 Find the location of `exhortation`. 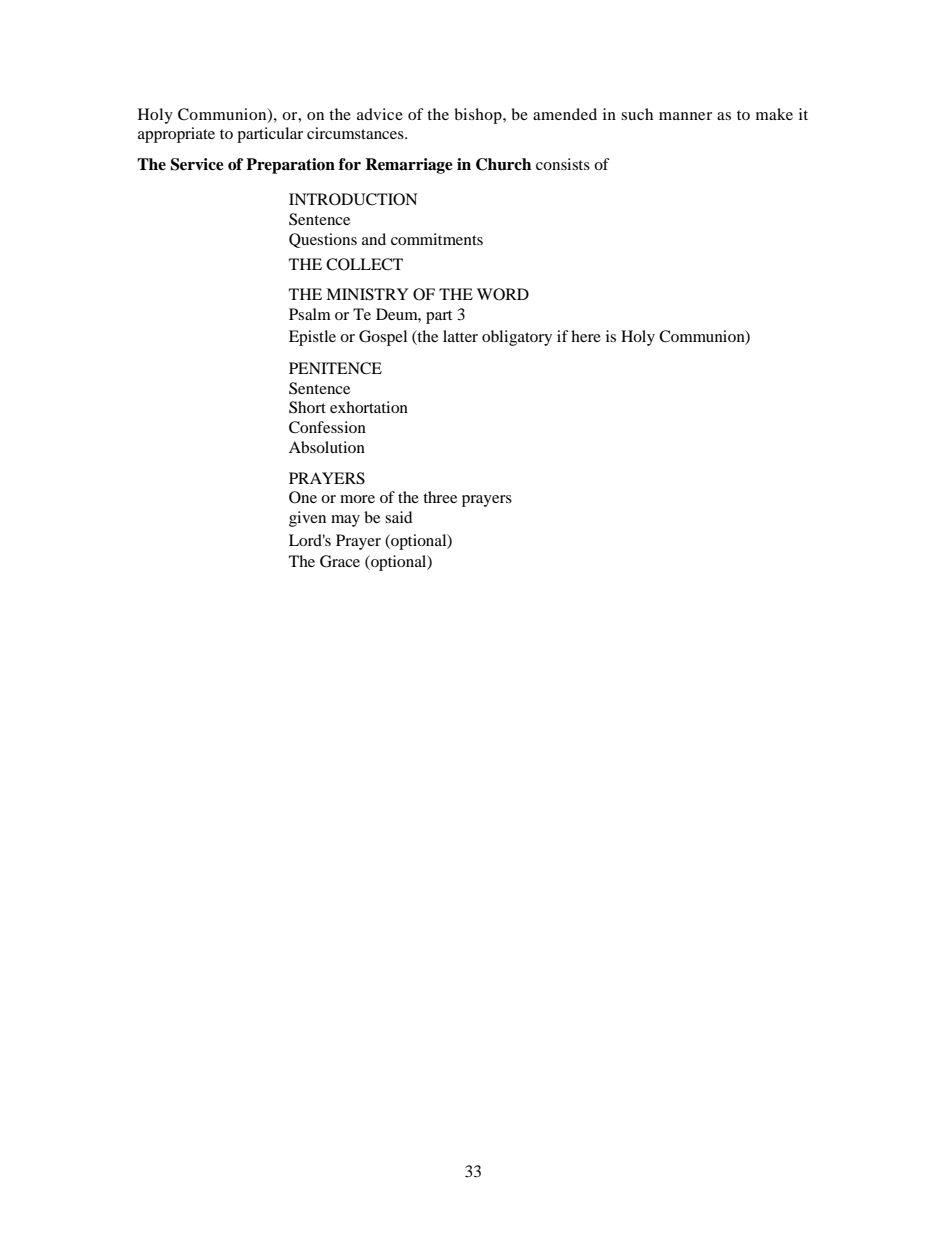

exhortation is located at coordinates (369, 407).
